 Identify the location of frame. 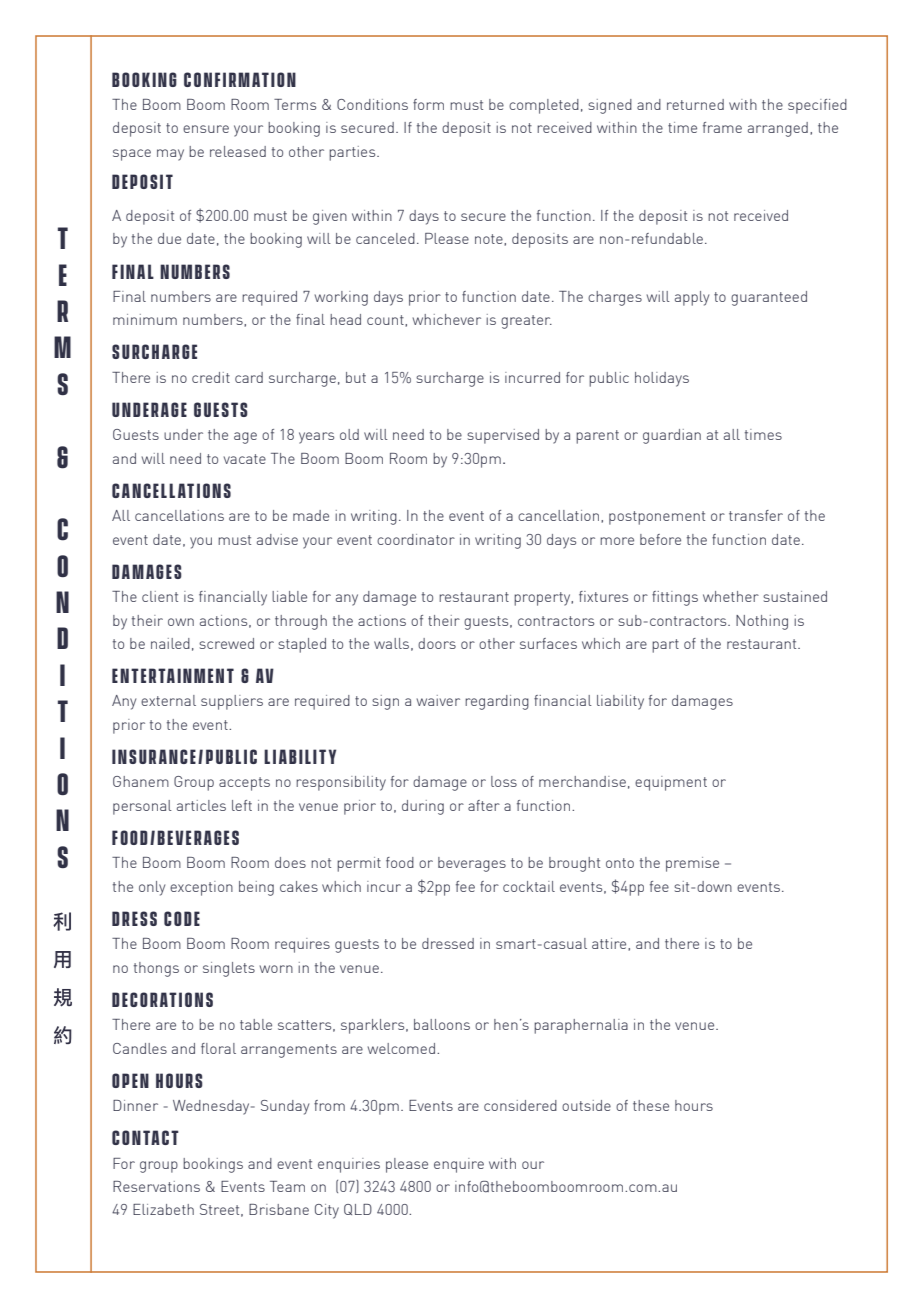
(722, 127).
